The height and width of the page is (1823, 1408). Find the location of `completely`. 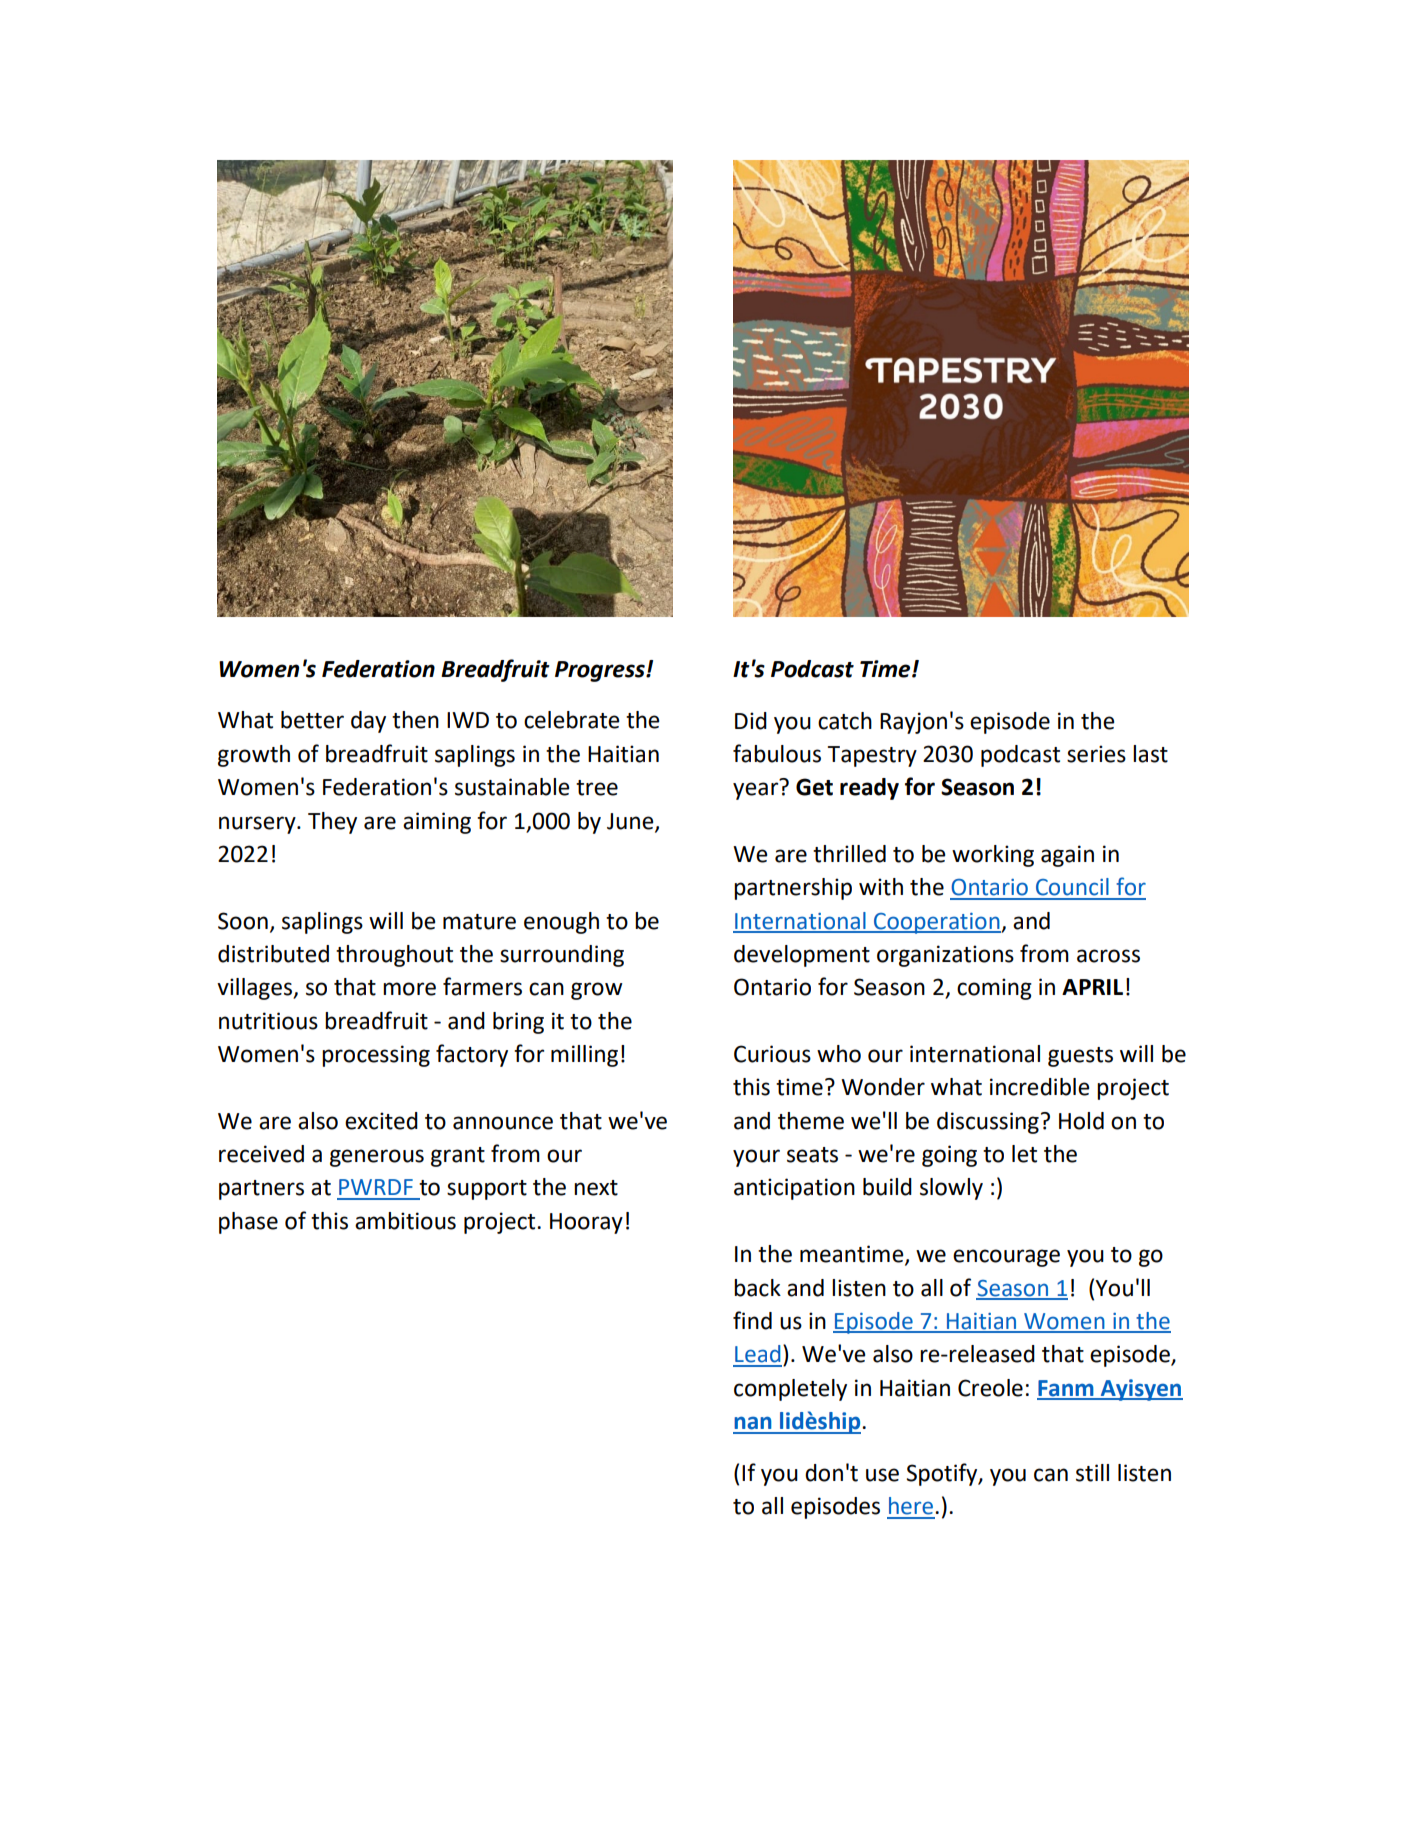

completely is located at coordinates (790, 1390).
